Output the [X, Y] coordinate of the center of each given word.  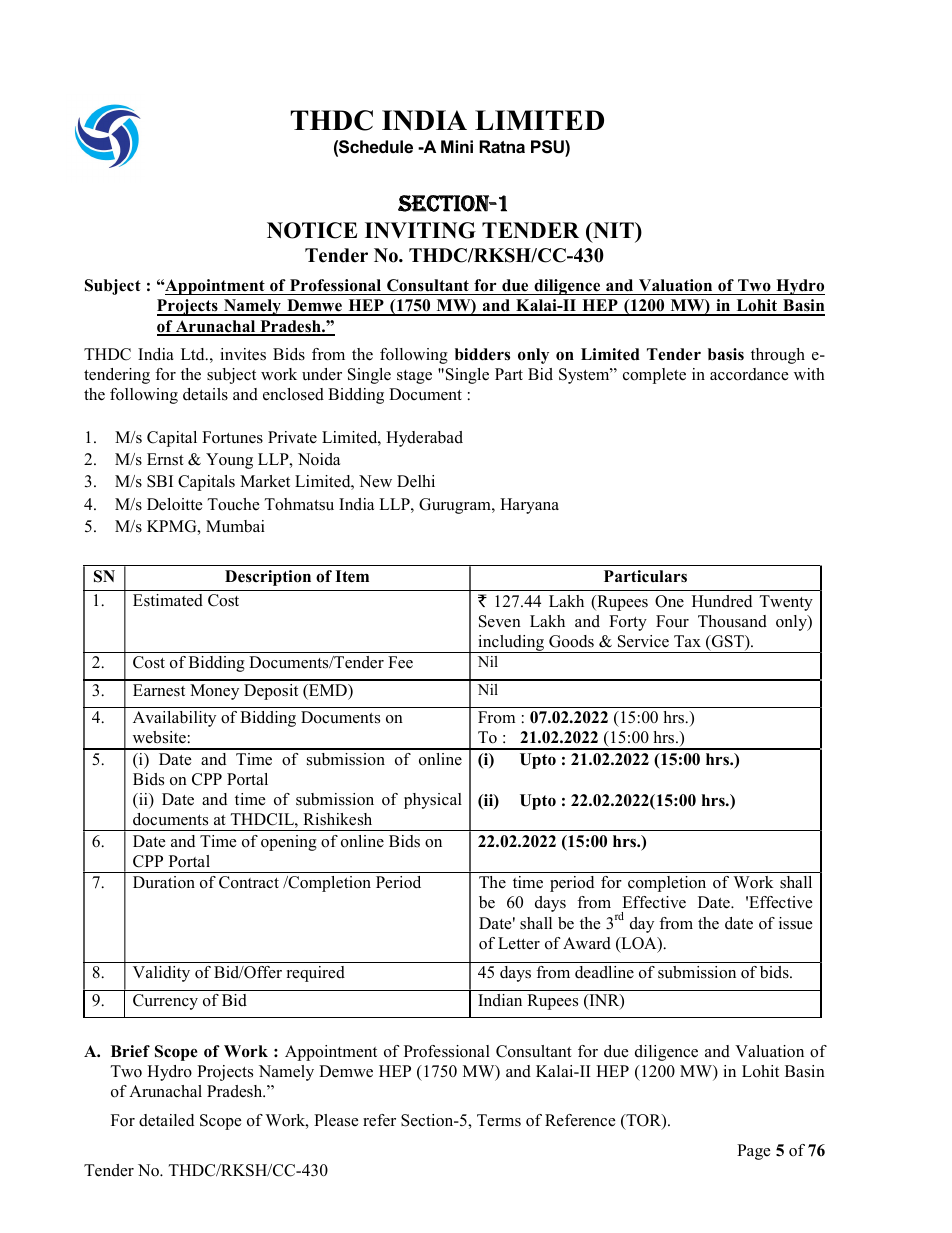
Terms [499, 1120]
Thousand [732, 621]
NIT [613, 230]
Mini [457, 146]
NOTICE [312, 230]
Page [753, 1152]
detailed [166, 1120]
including [511, 644]
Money [214, 692]
